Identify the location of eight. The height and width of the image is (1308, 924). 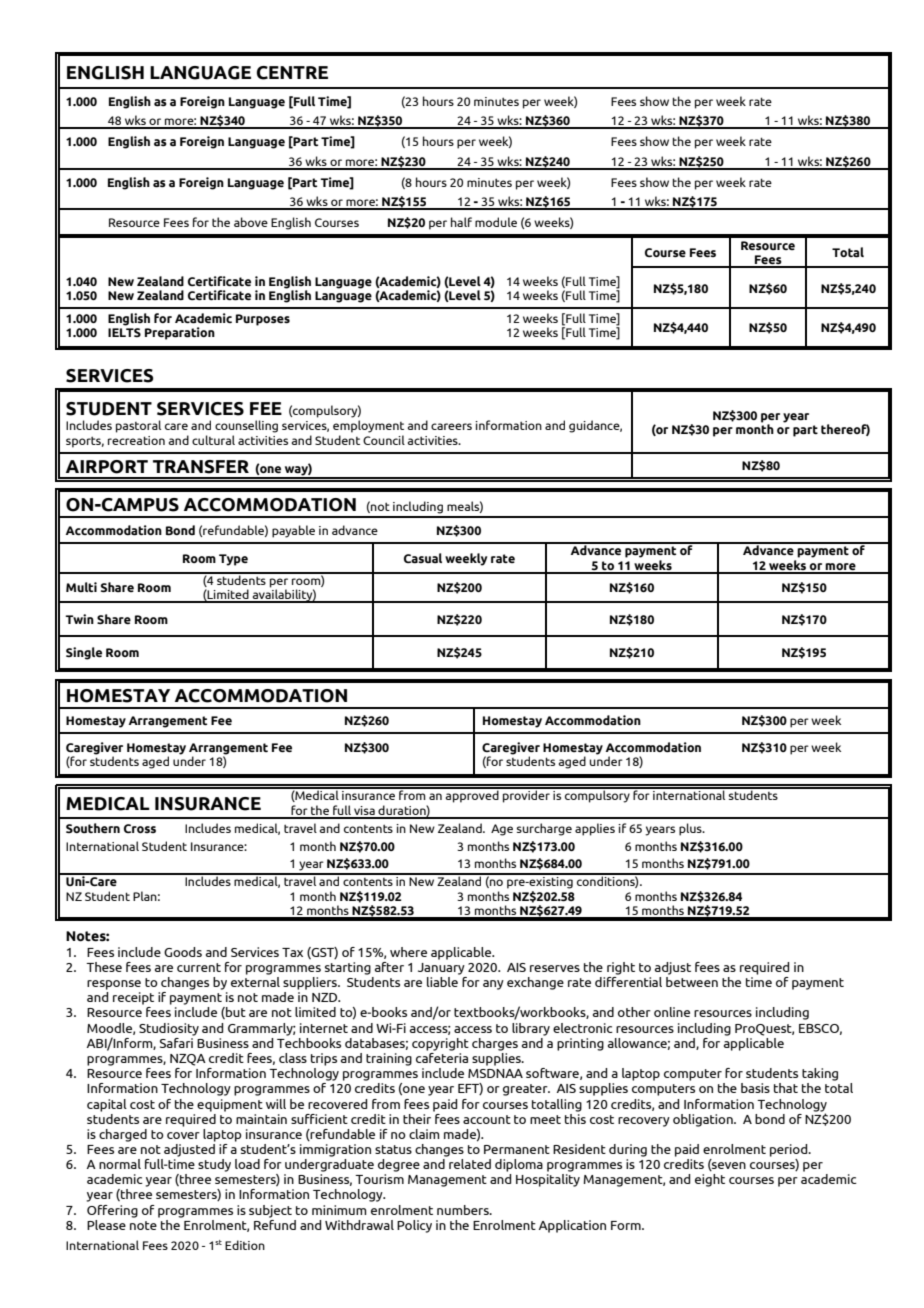
(710, 1180).
